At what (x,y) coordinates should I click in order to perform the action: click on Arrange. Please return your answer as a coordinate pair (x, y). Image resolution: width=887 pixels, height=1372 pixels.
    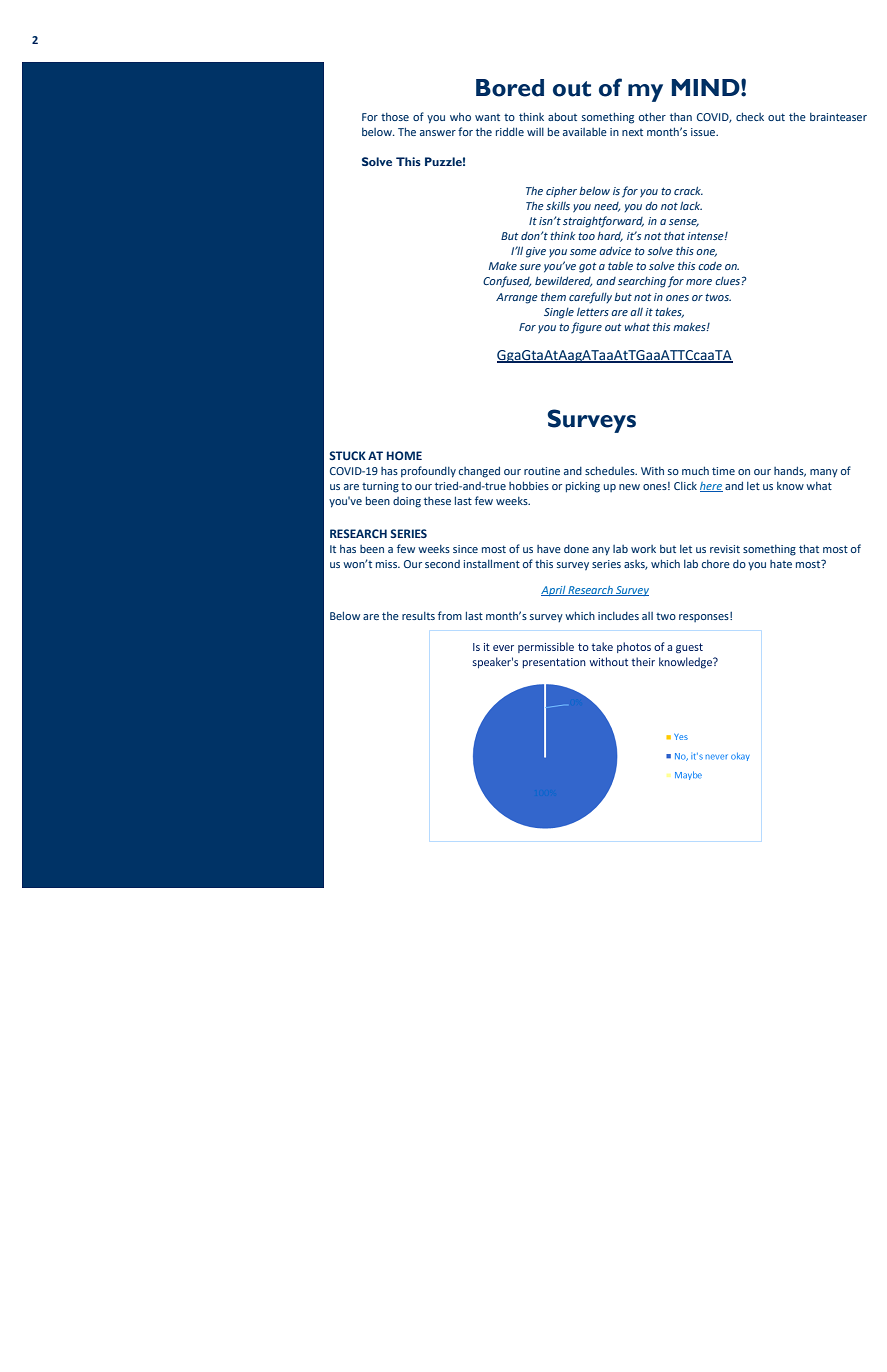
    Looking at the image, I should click on (517, 298).
